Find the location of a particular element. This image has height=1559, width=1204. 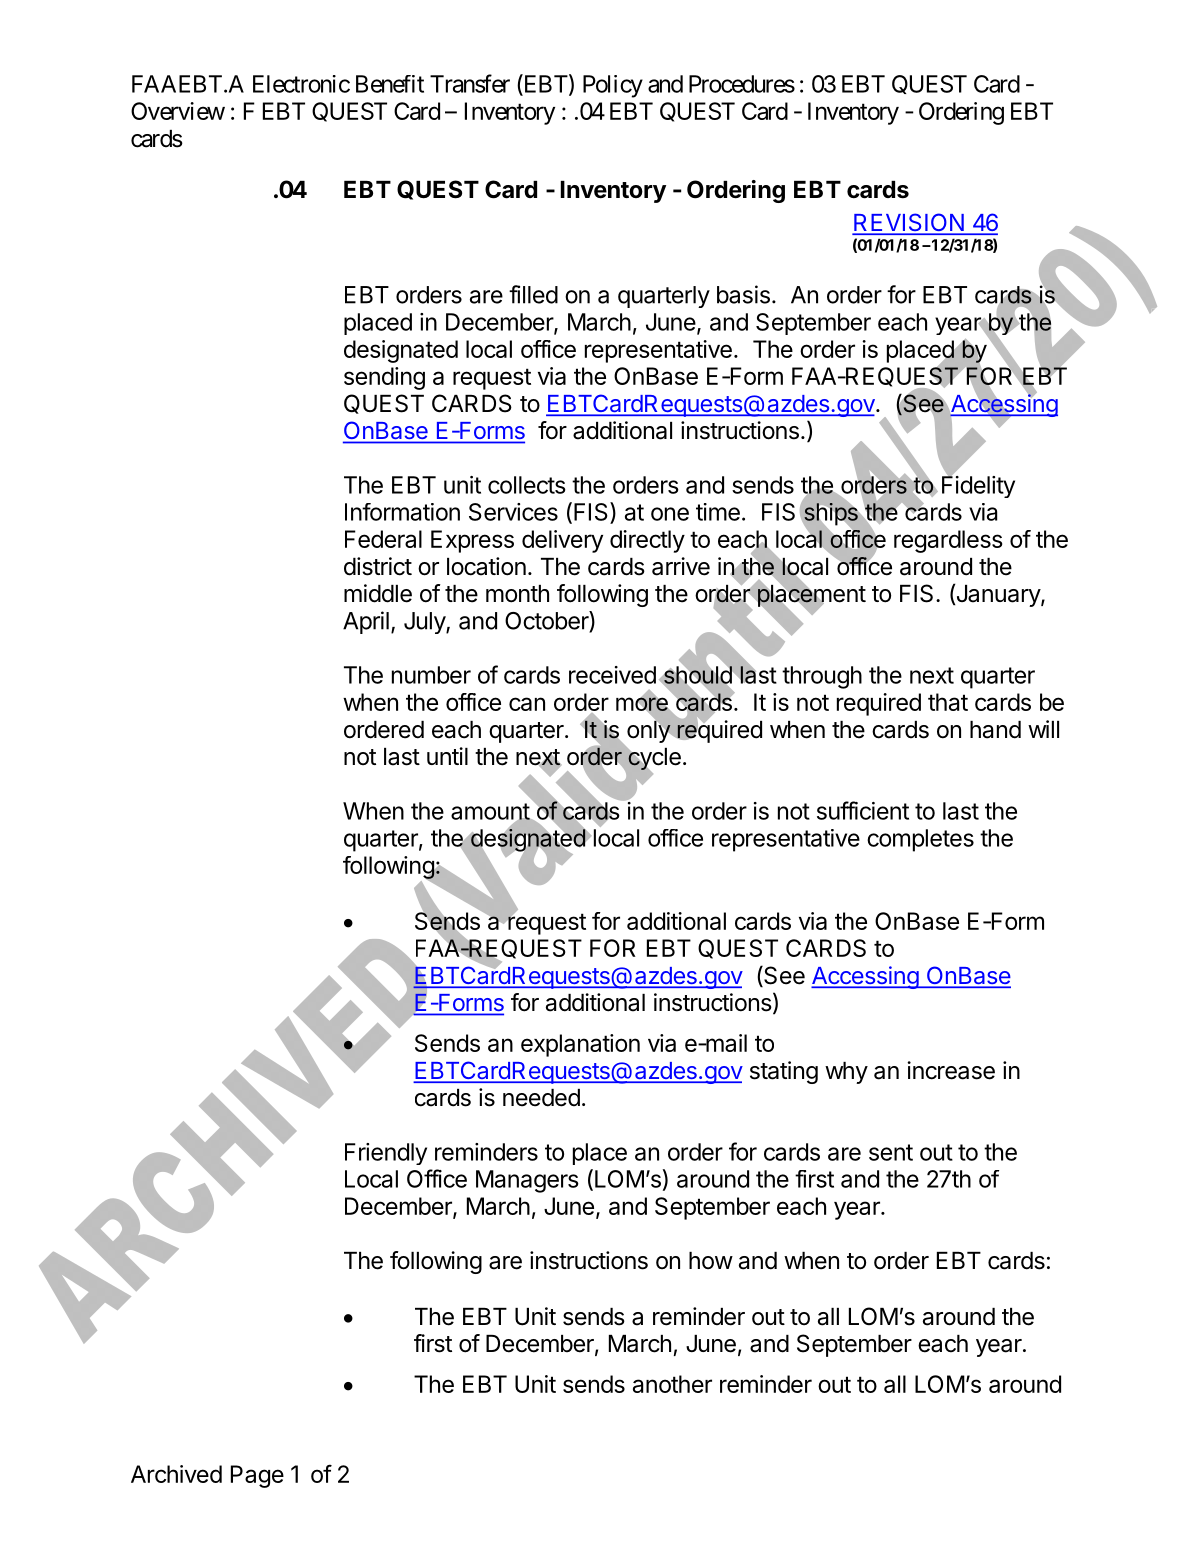

REVISION is located at coordinates (909, 223).
